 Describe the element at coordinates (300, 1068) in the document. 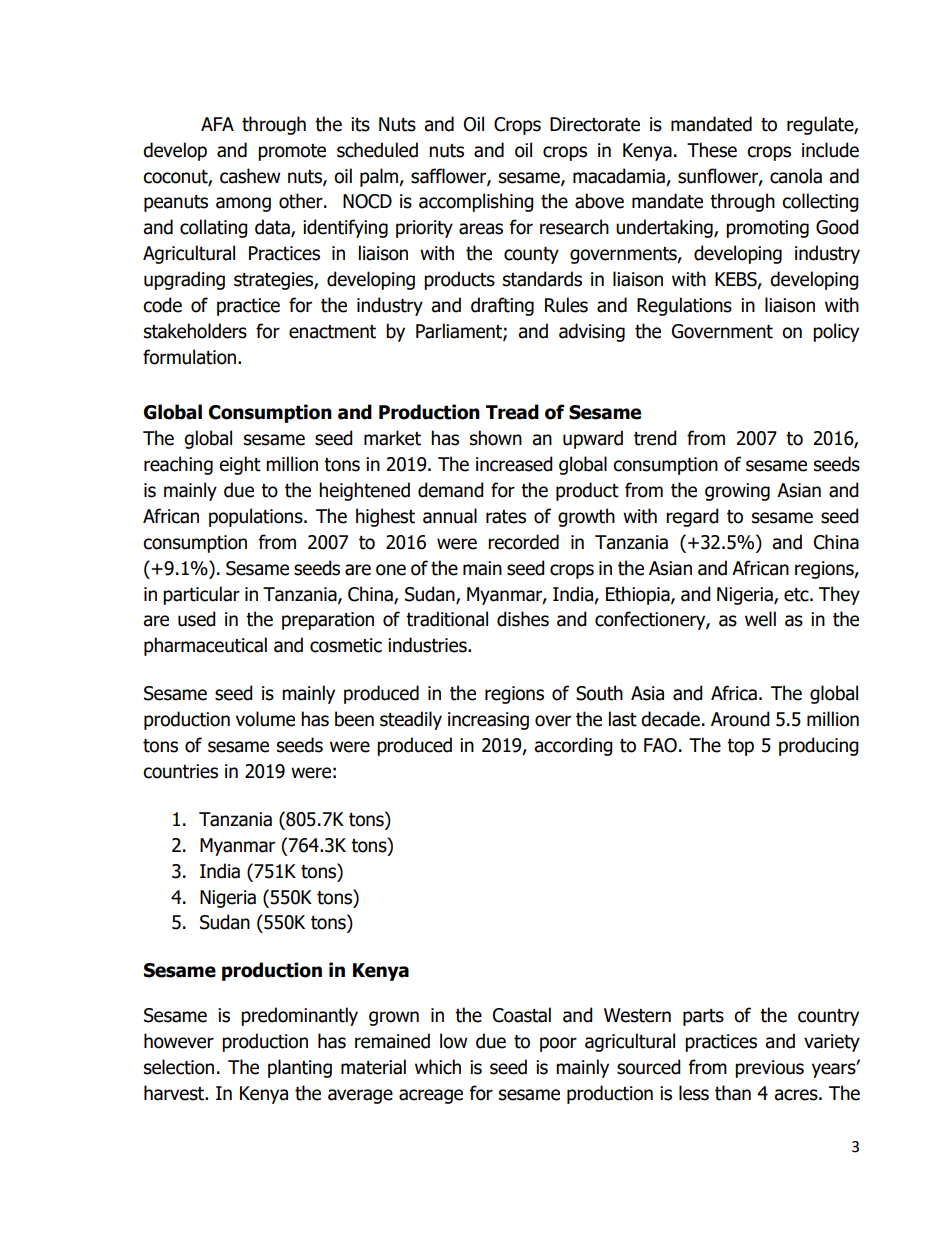

I see `planting` at that location.
